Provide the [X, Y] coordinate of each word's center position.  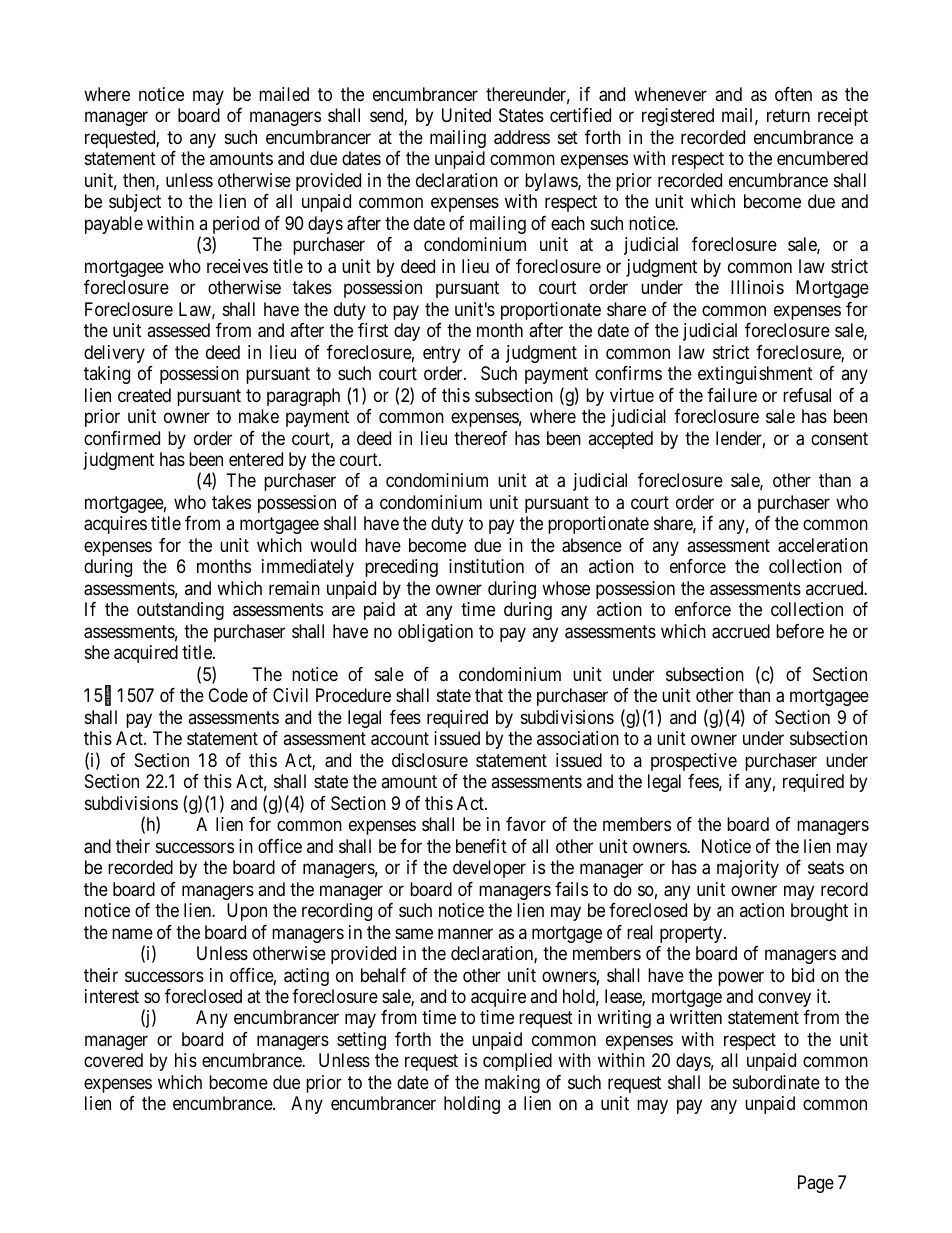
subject [135, 203]
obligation [435, 633]
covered [113, 1060]
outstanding [180, 611]
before [800, 631]
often [793, 94]
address [522, 137]
